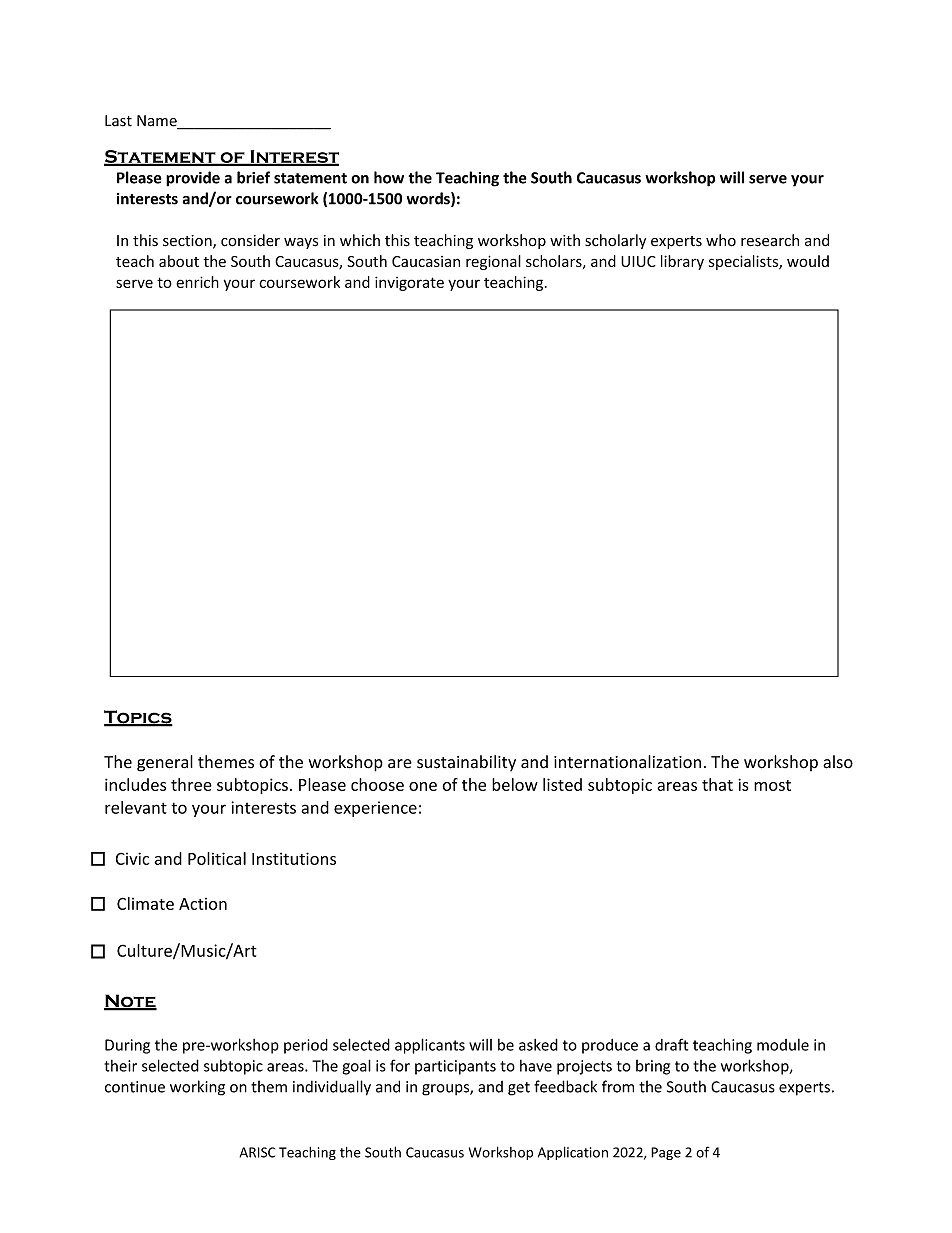 The width and height of the page is (952, 1233). Describe the element at coordinates (193, 179) in the page. I see `provide` at that location.
